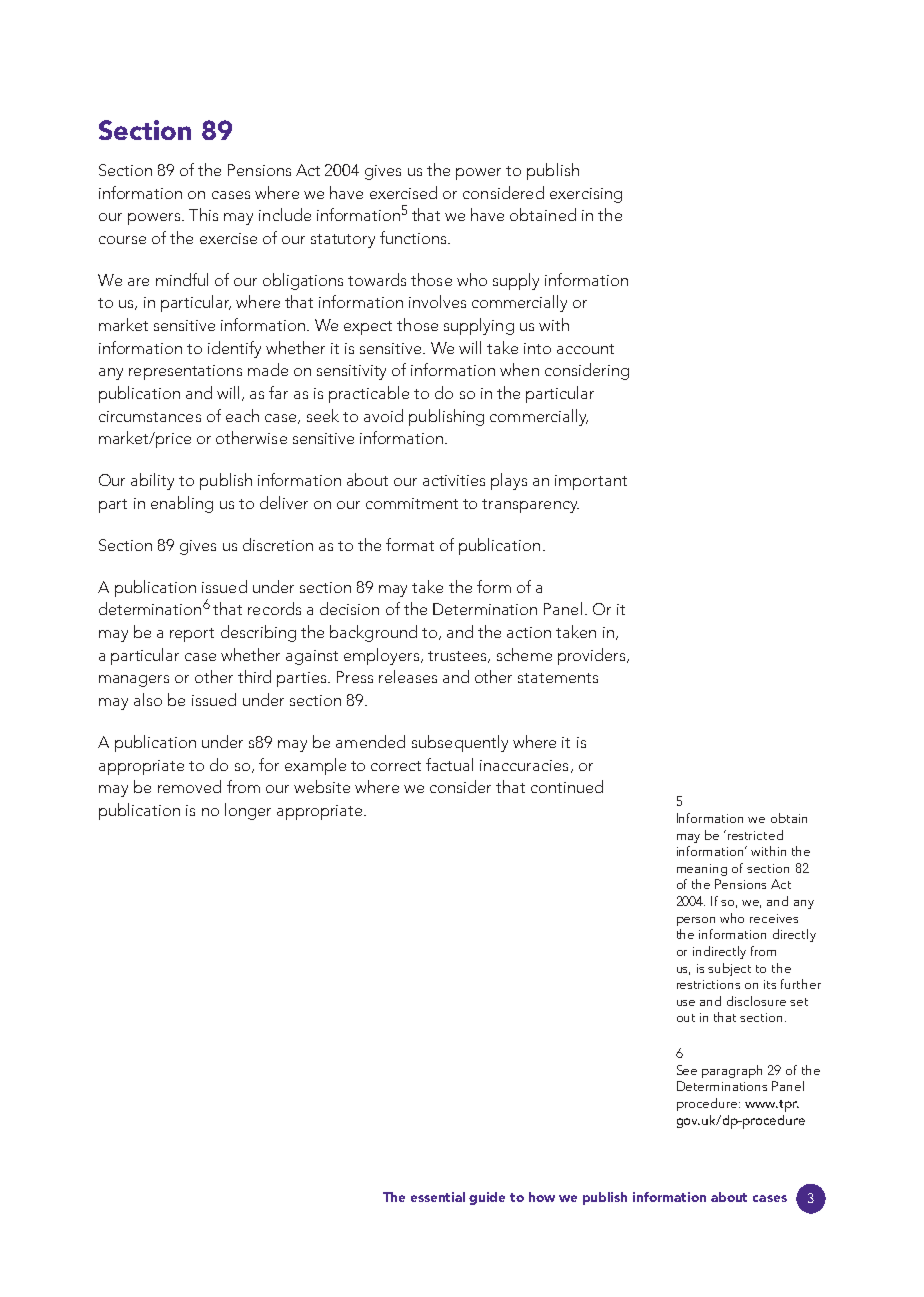  What do you see at coordinates (591, 482) in the screenshot?
I see `important` at bounding box center [591, 482].
